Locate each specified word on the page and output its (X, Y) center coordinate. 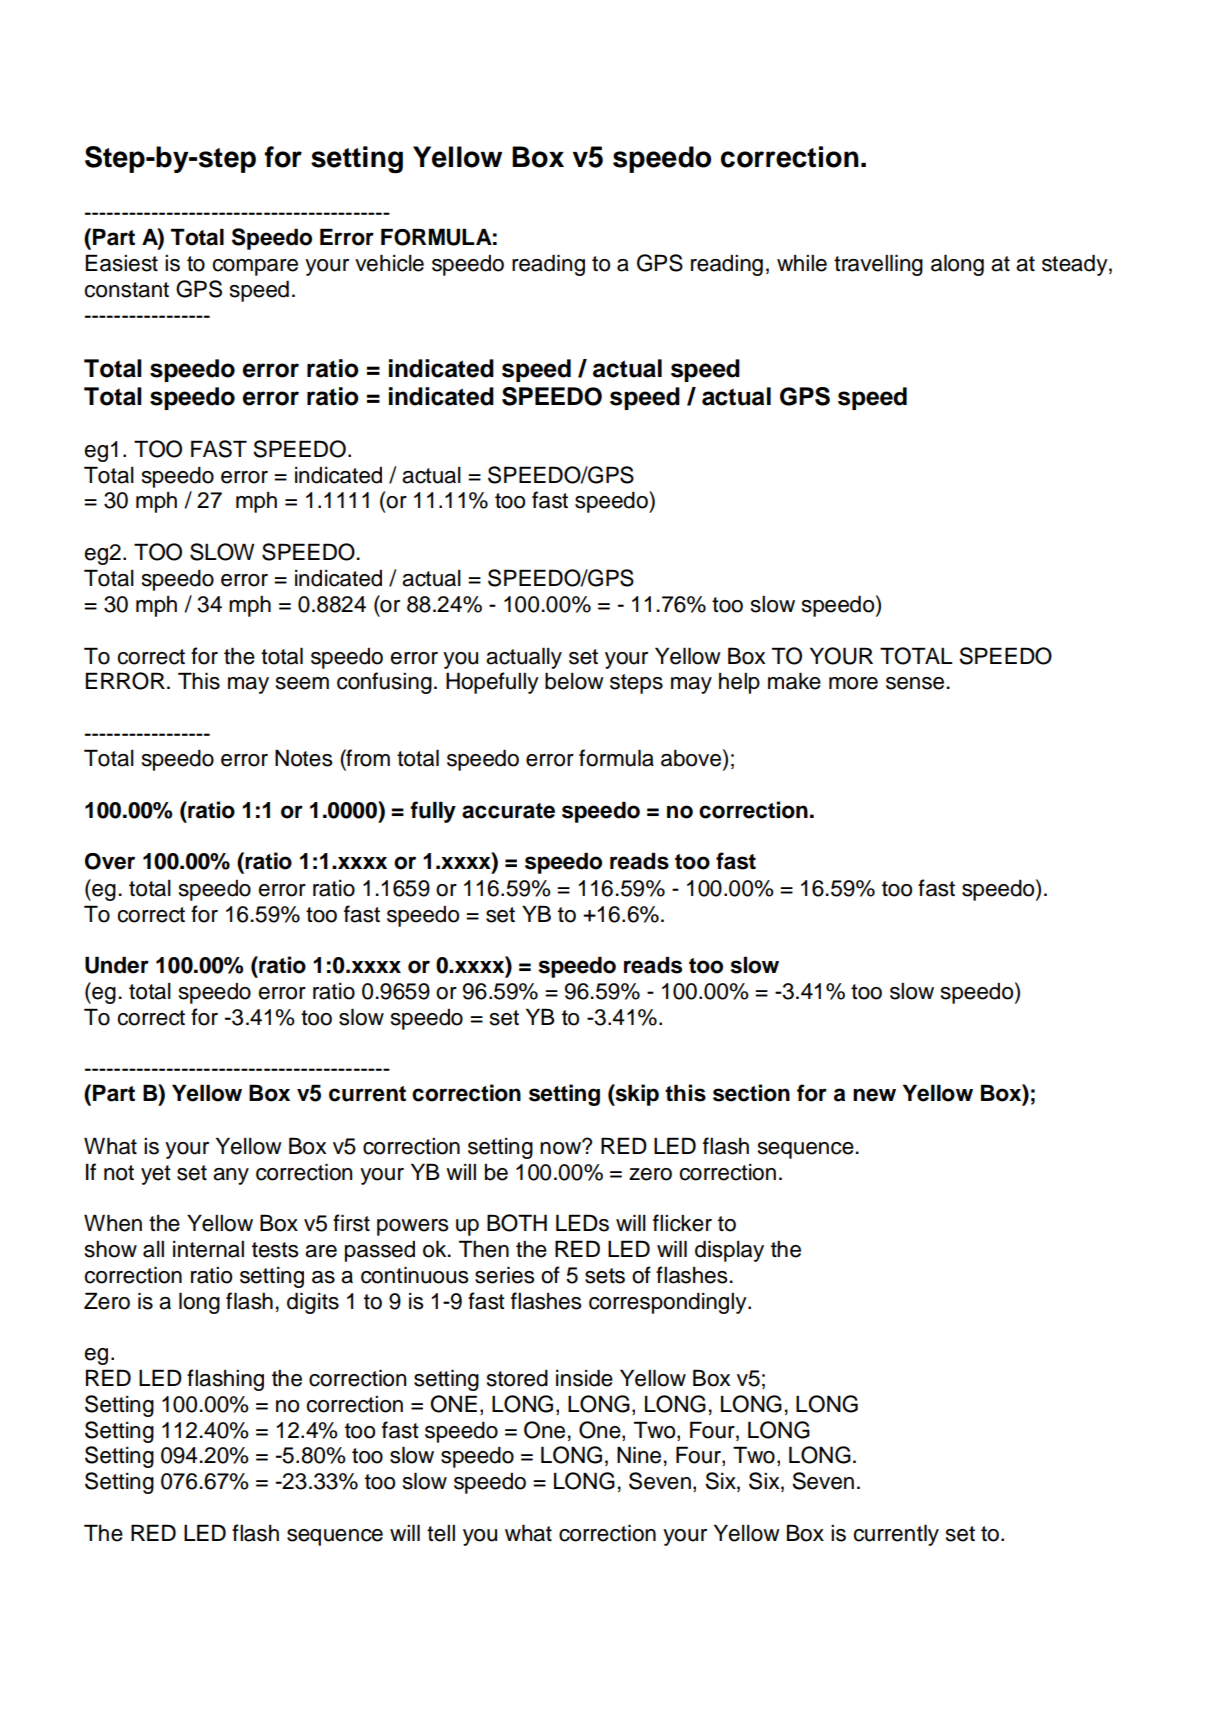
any (231, 1176)
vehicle (389, 263)
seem (302, 683)
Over (110, 861)
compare (255, 267)
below (574, 681)
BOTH (517, 1223)
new (874, 1095)
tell (441, 1533)
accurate (508, 811)
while (802, 263)
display (729, 1251)
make (794, 681)
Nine (639, 1455)
